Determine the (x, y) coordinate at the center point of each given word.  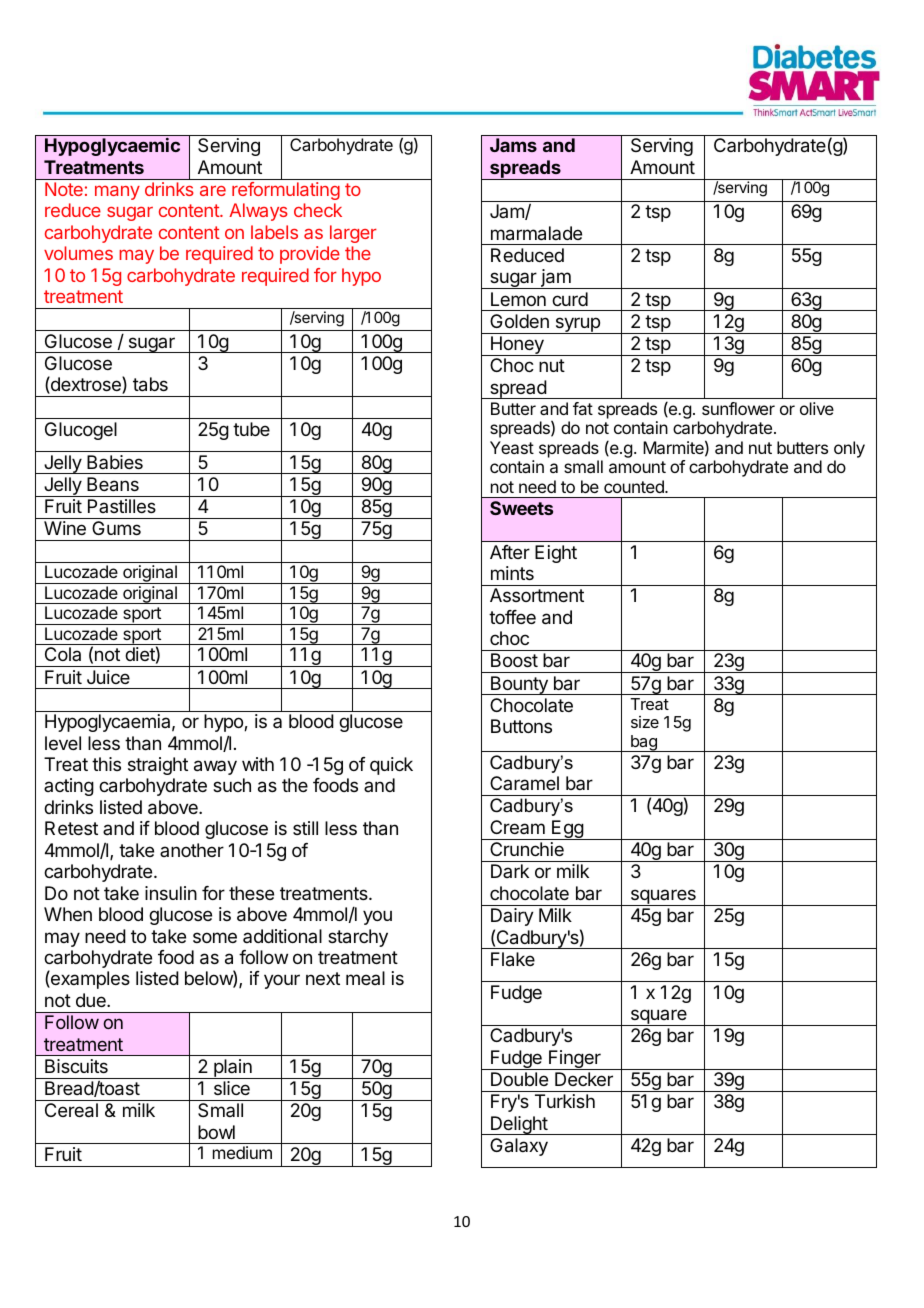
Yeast (512, 447)
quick (391, 766)
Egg (567, 830)
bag (643, 743)
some (215, 937)
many (117, 192)
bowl (216, 1132)
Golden (519, 321)
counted (635, 486)
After (510, 552)
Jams (513, 145)
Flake (513, 959)
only (849, 451)
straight (158, 766)
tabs (150, 384)
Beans (113, 484)
